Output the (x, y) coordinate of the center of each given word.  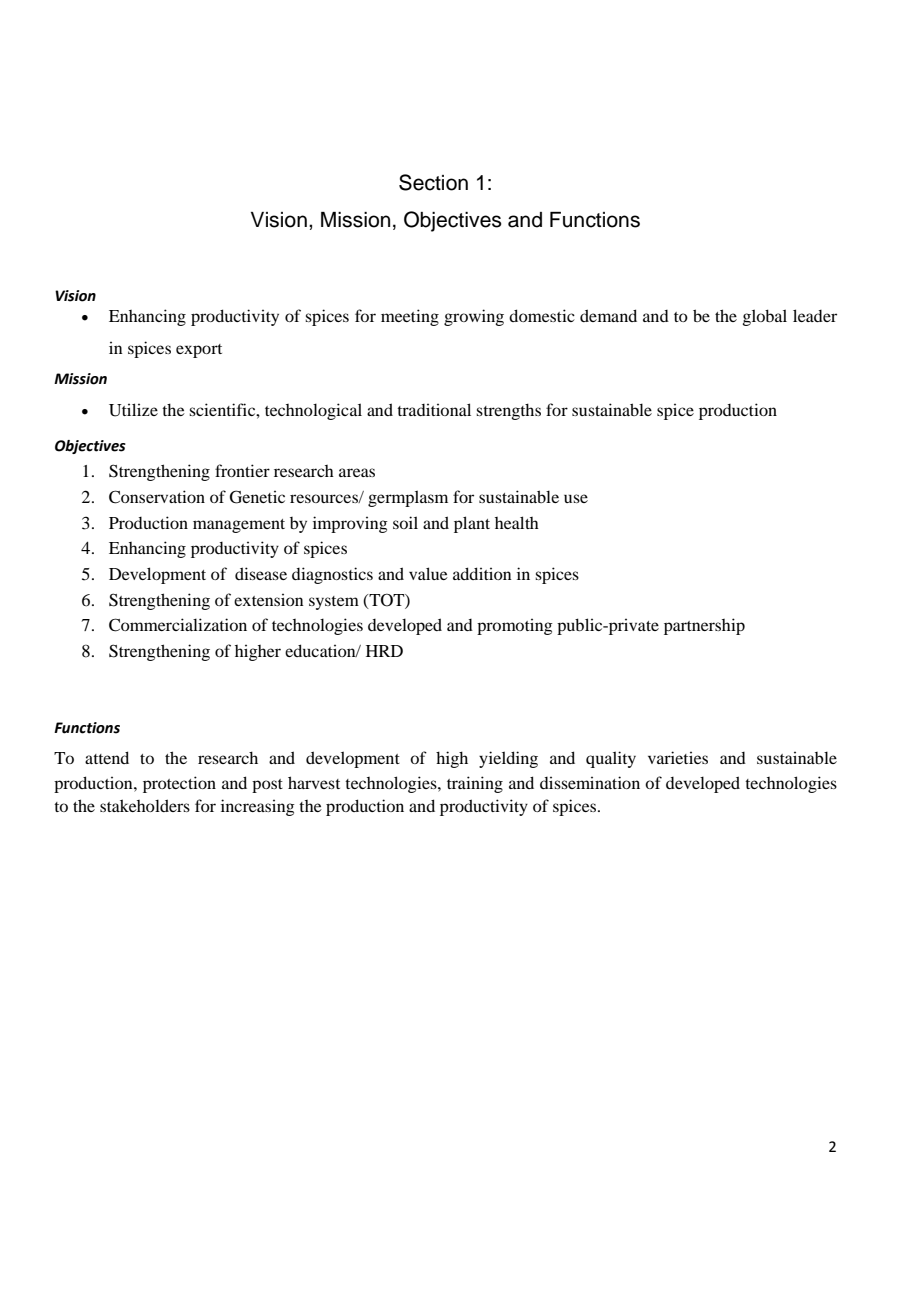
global (765, 317)
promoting (515, 627)
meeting (410, 317)
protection (179, 784)
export (199, 351)
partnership (704, 626)
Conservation (157, 497)
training (475, 784)
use (576, 498)
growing (474, 317)
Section (433, 182)
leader (815, 315)
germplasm (408, 498)
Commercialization (178, 625)
